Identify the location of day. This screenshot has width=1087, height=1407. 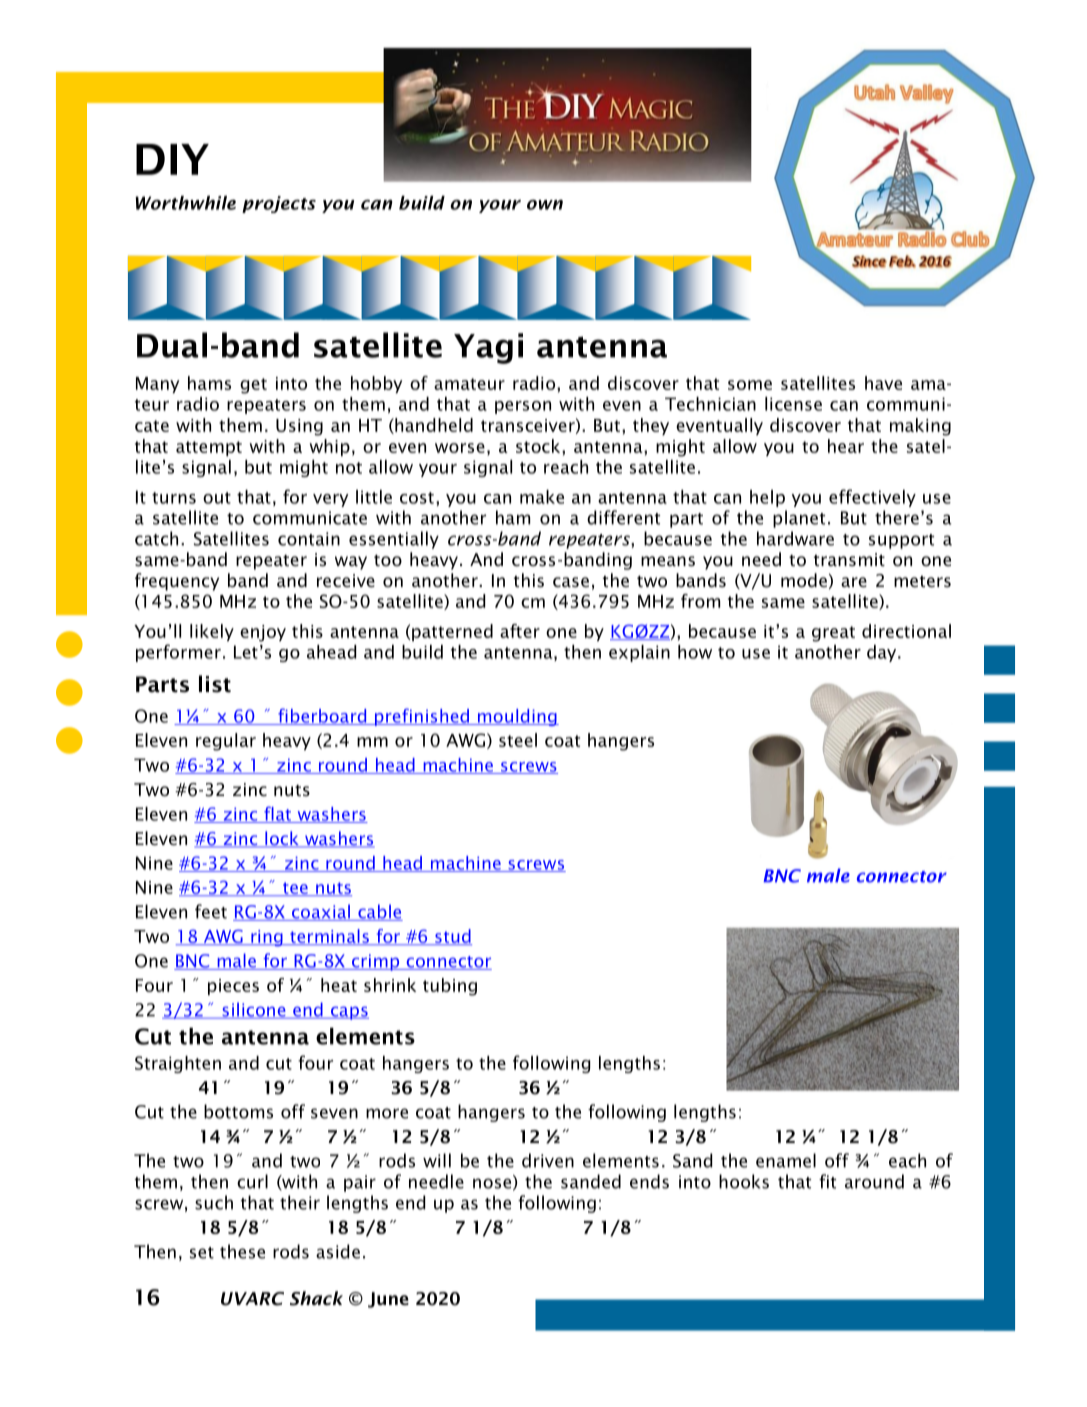
(883, 653).
